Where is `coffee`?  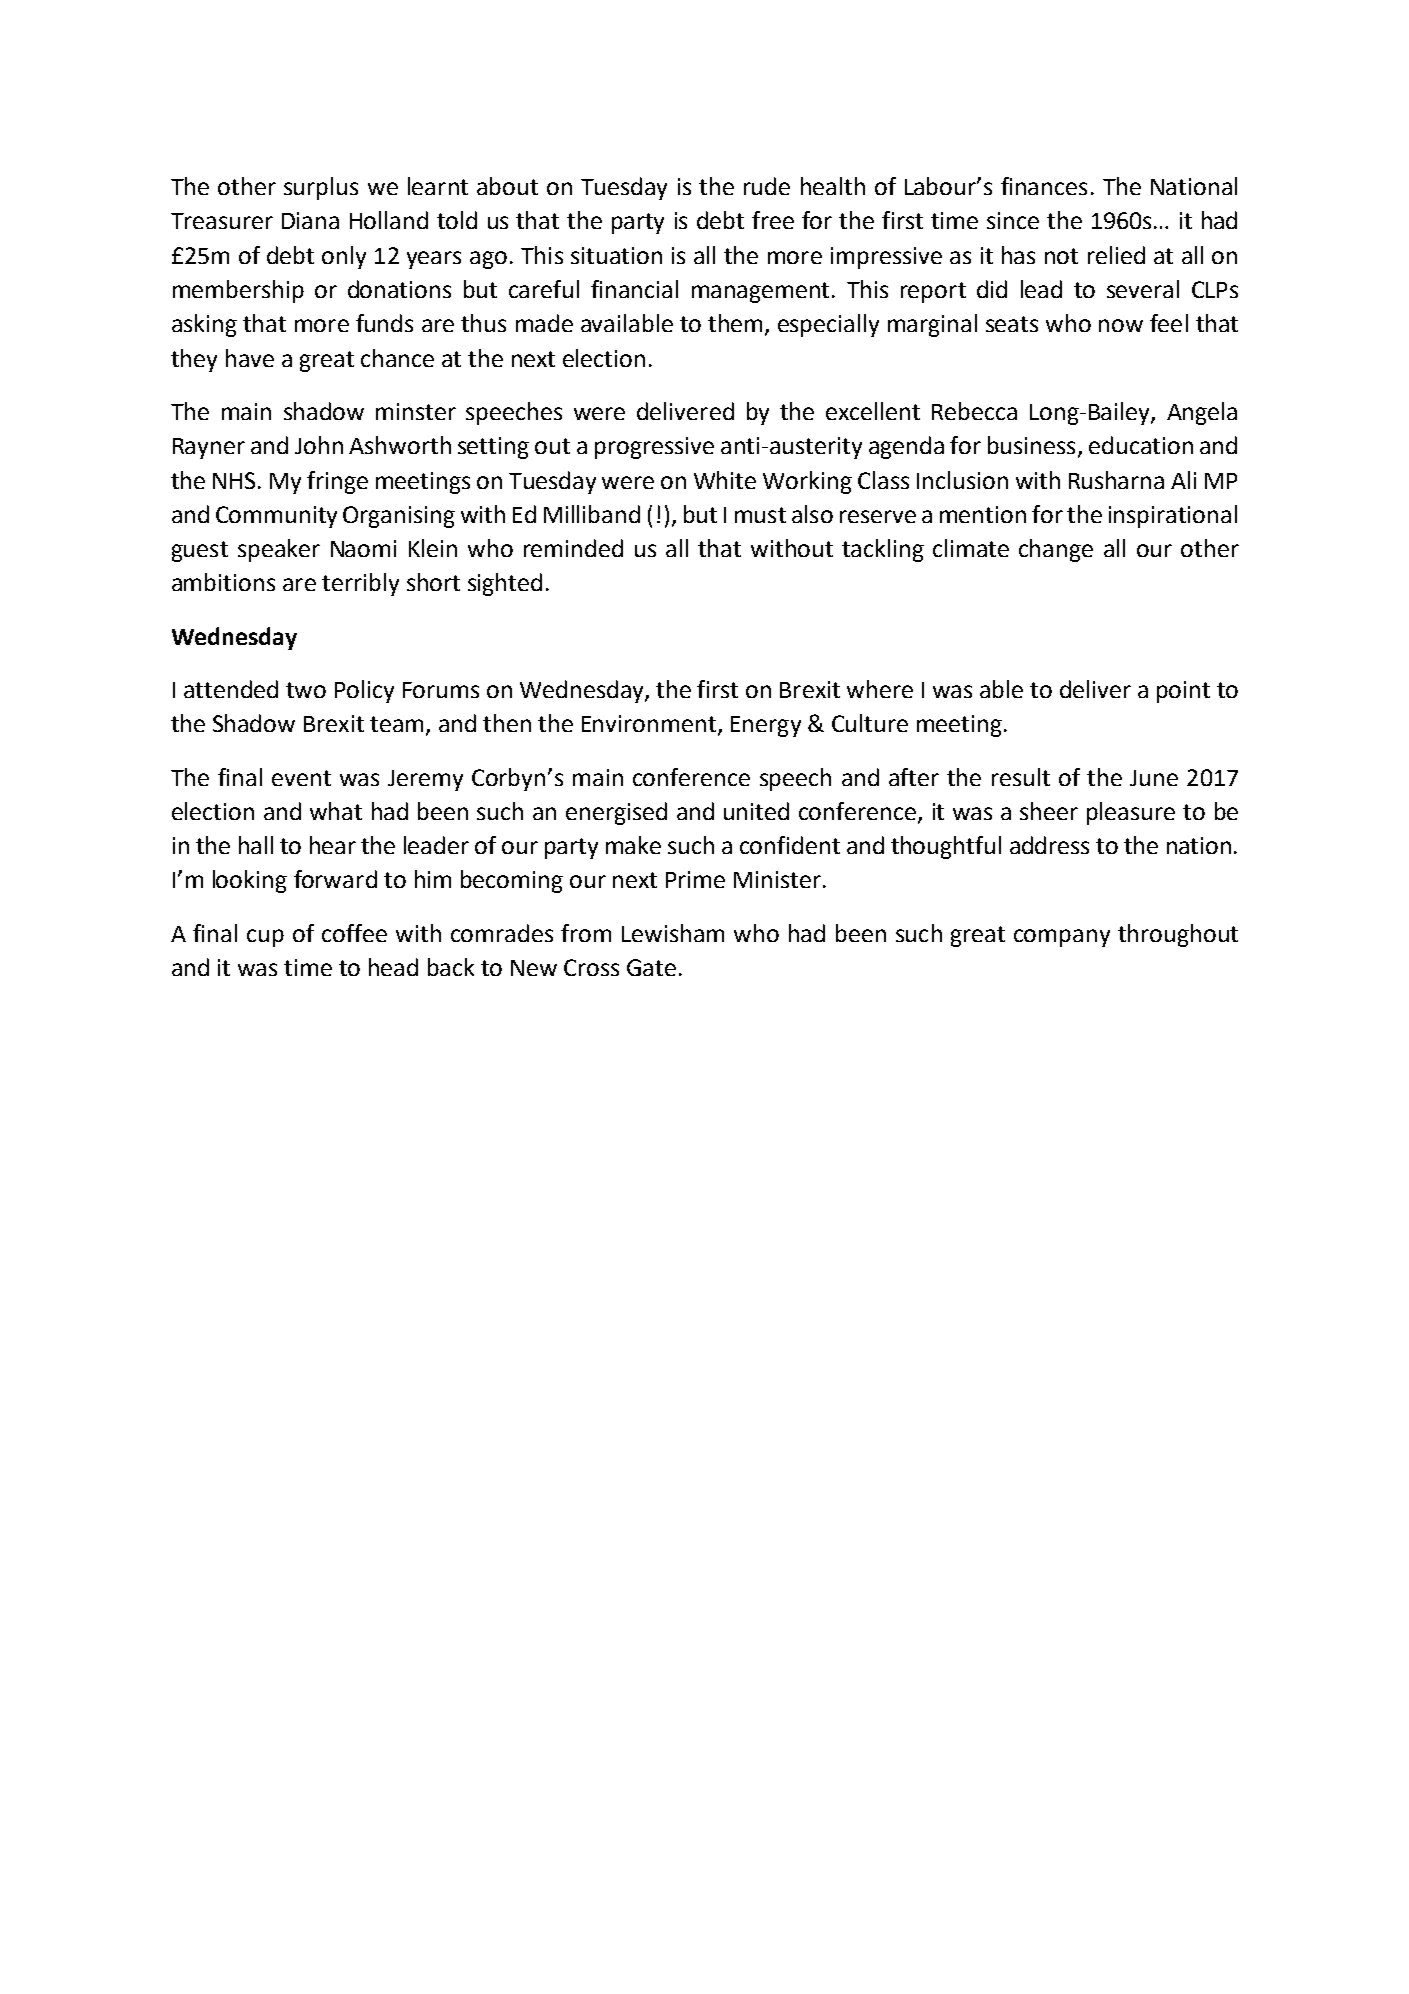
coffee is located at coordinates (354, 933).
